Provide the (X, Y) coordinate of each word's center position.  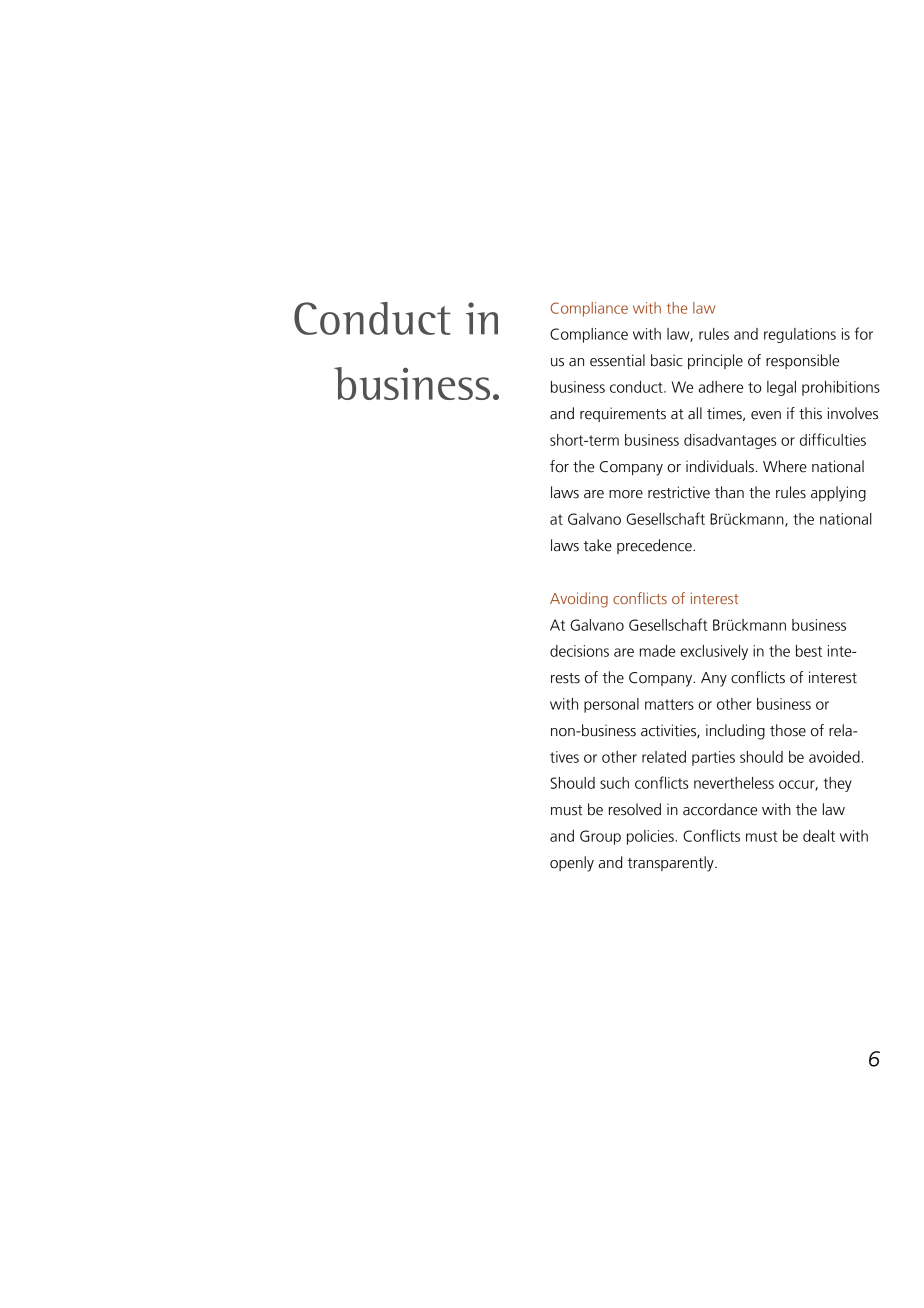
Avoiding (579, 600)
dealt (819, 836)
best (809, 651)
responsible (802, 361)
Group (600, 837)
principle (715, 361)
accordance (720, 809)
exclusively (714, 652)
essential (617, 360)
